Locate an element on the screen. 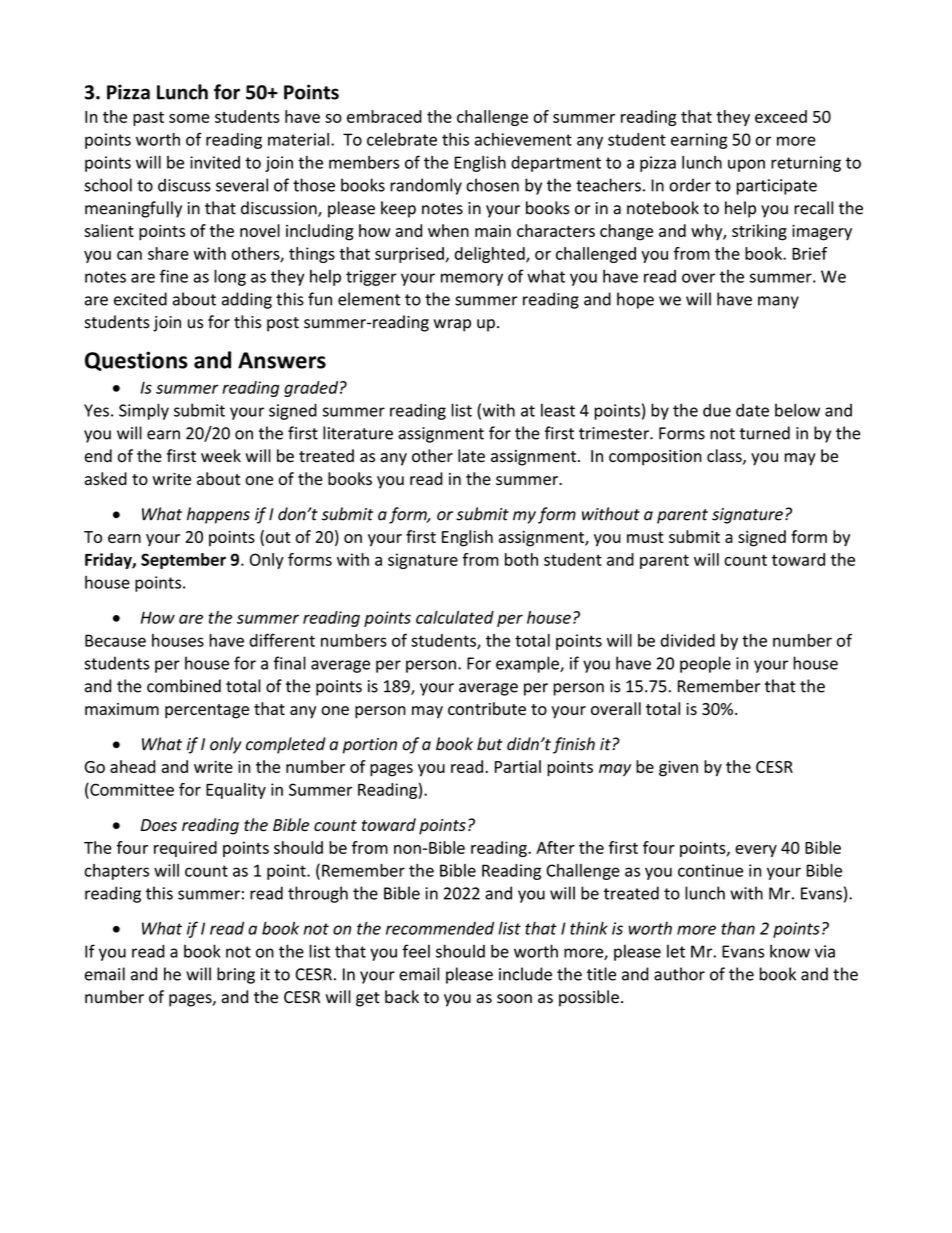  celebrate is located at coordinates (402, 139).
